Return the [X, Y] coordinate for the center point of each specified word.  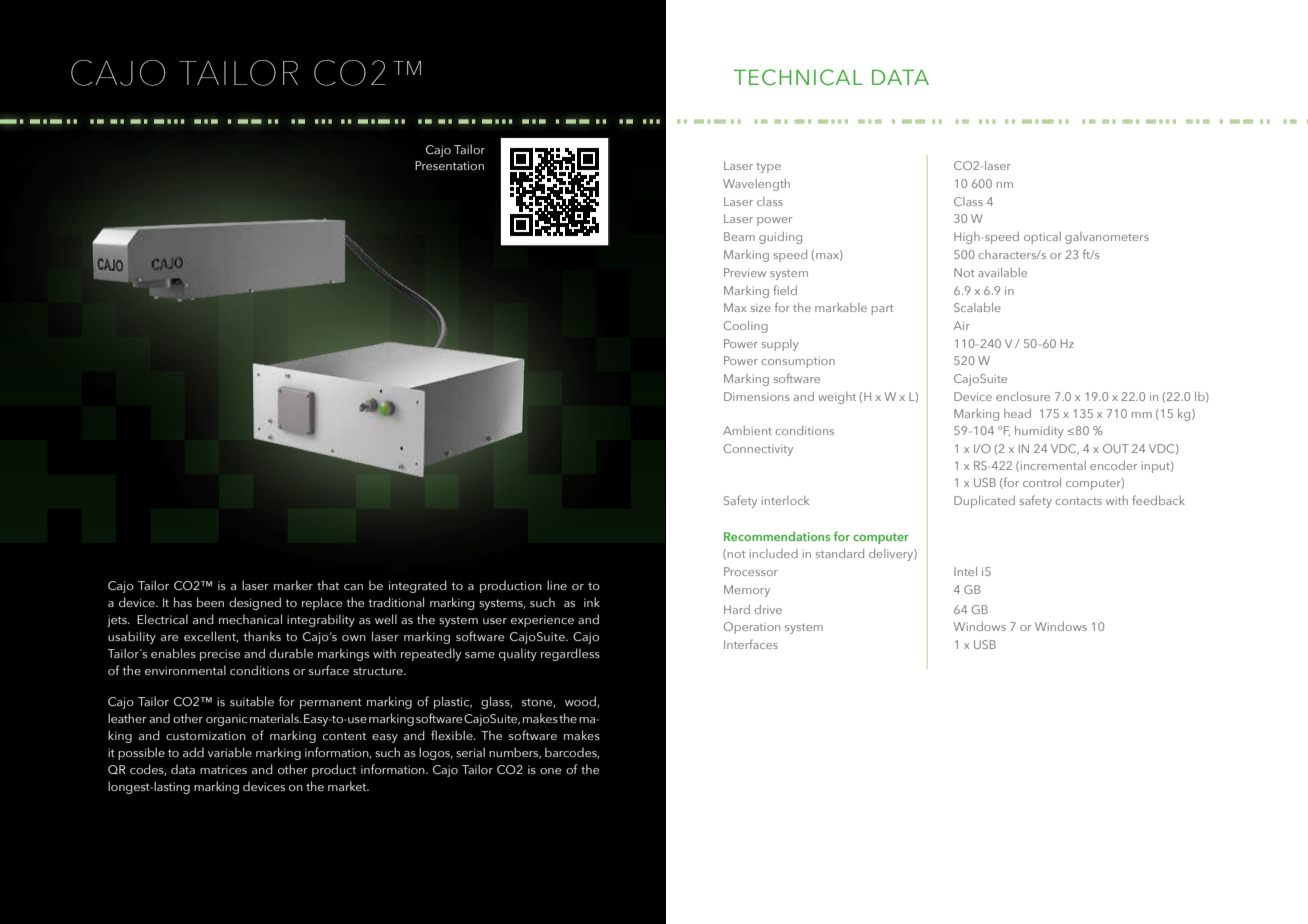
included [774, 553]
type [768, 168]
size [761, 308]
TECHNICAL [798, 77]
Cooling [745, 327]
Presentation [449, 165]
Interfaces [751, 644]
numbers [515, 753]
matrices [223, 769]
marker [293, 585]
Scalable [977, 307]
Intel [965, 571]
